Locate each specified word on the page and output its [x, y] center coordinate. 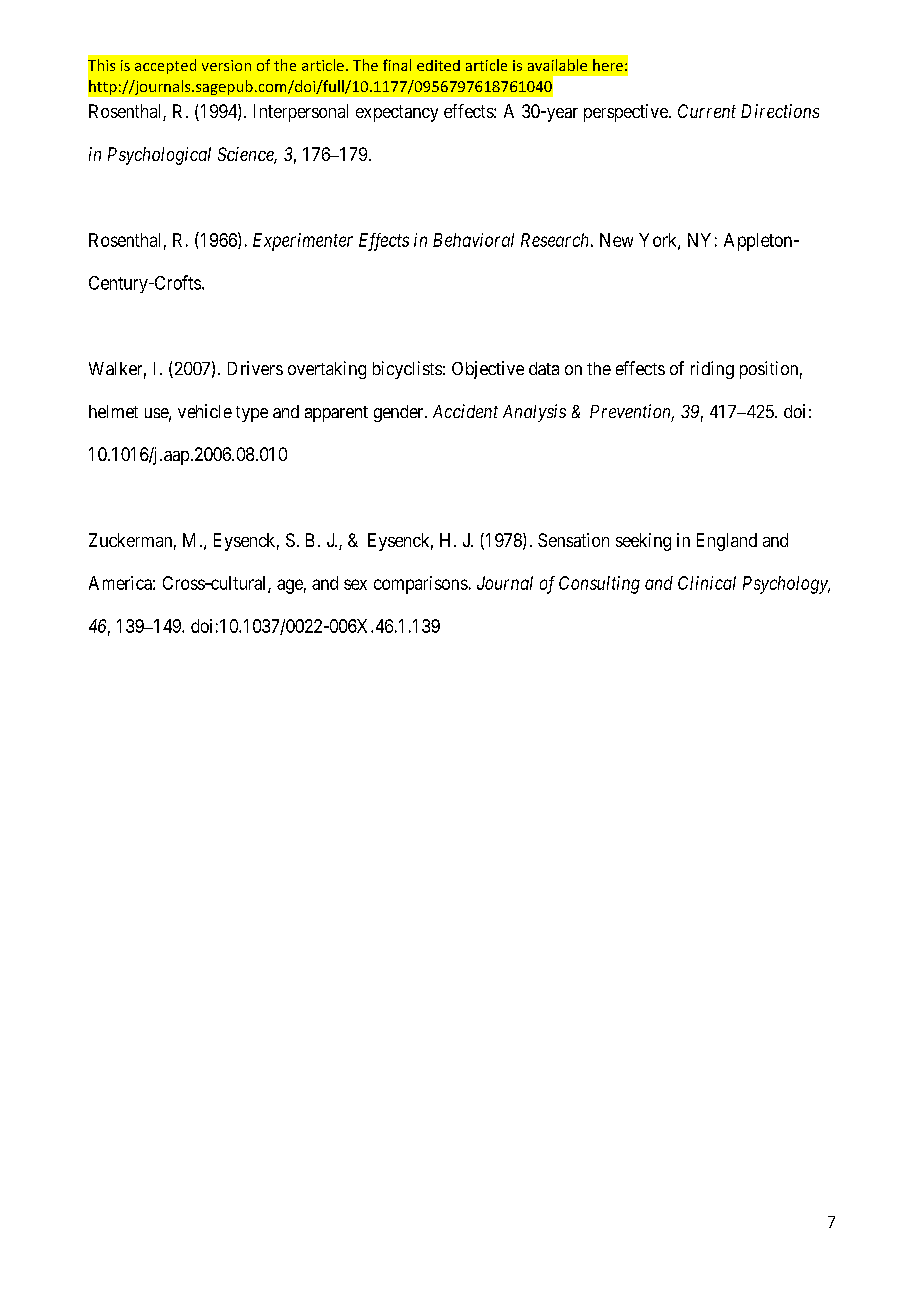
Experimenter [303, 242]
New [616, 240]
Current [707, 111]
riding [712, 370]
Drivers [255, 368]
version [226, 65]
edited [438, 65]
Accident [465, 411]
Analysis [534, 413]
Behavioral [473, 240]
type [252, 414]
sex [355, 584]
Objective [488, 370]
